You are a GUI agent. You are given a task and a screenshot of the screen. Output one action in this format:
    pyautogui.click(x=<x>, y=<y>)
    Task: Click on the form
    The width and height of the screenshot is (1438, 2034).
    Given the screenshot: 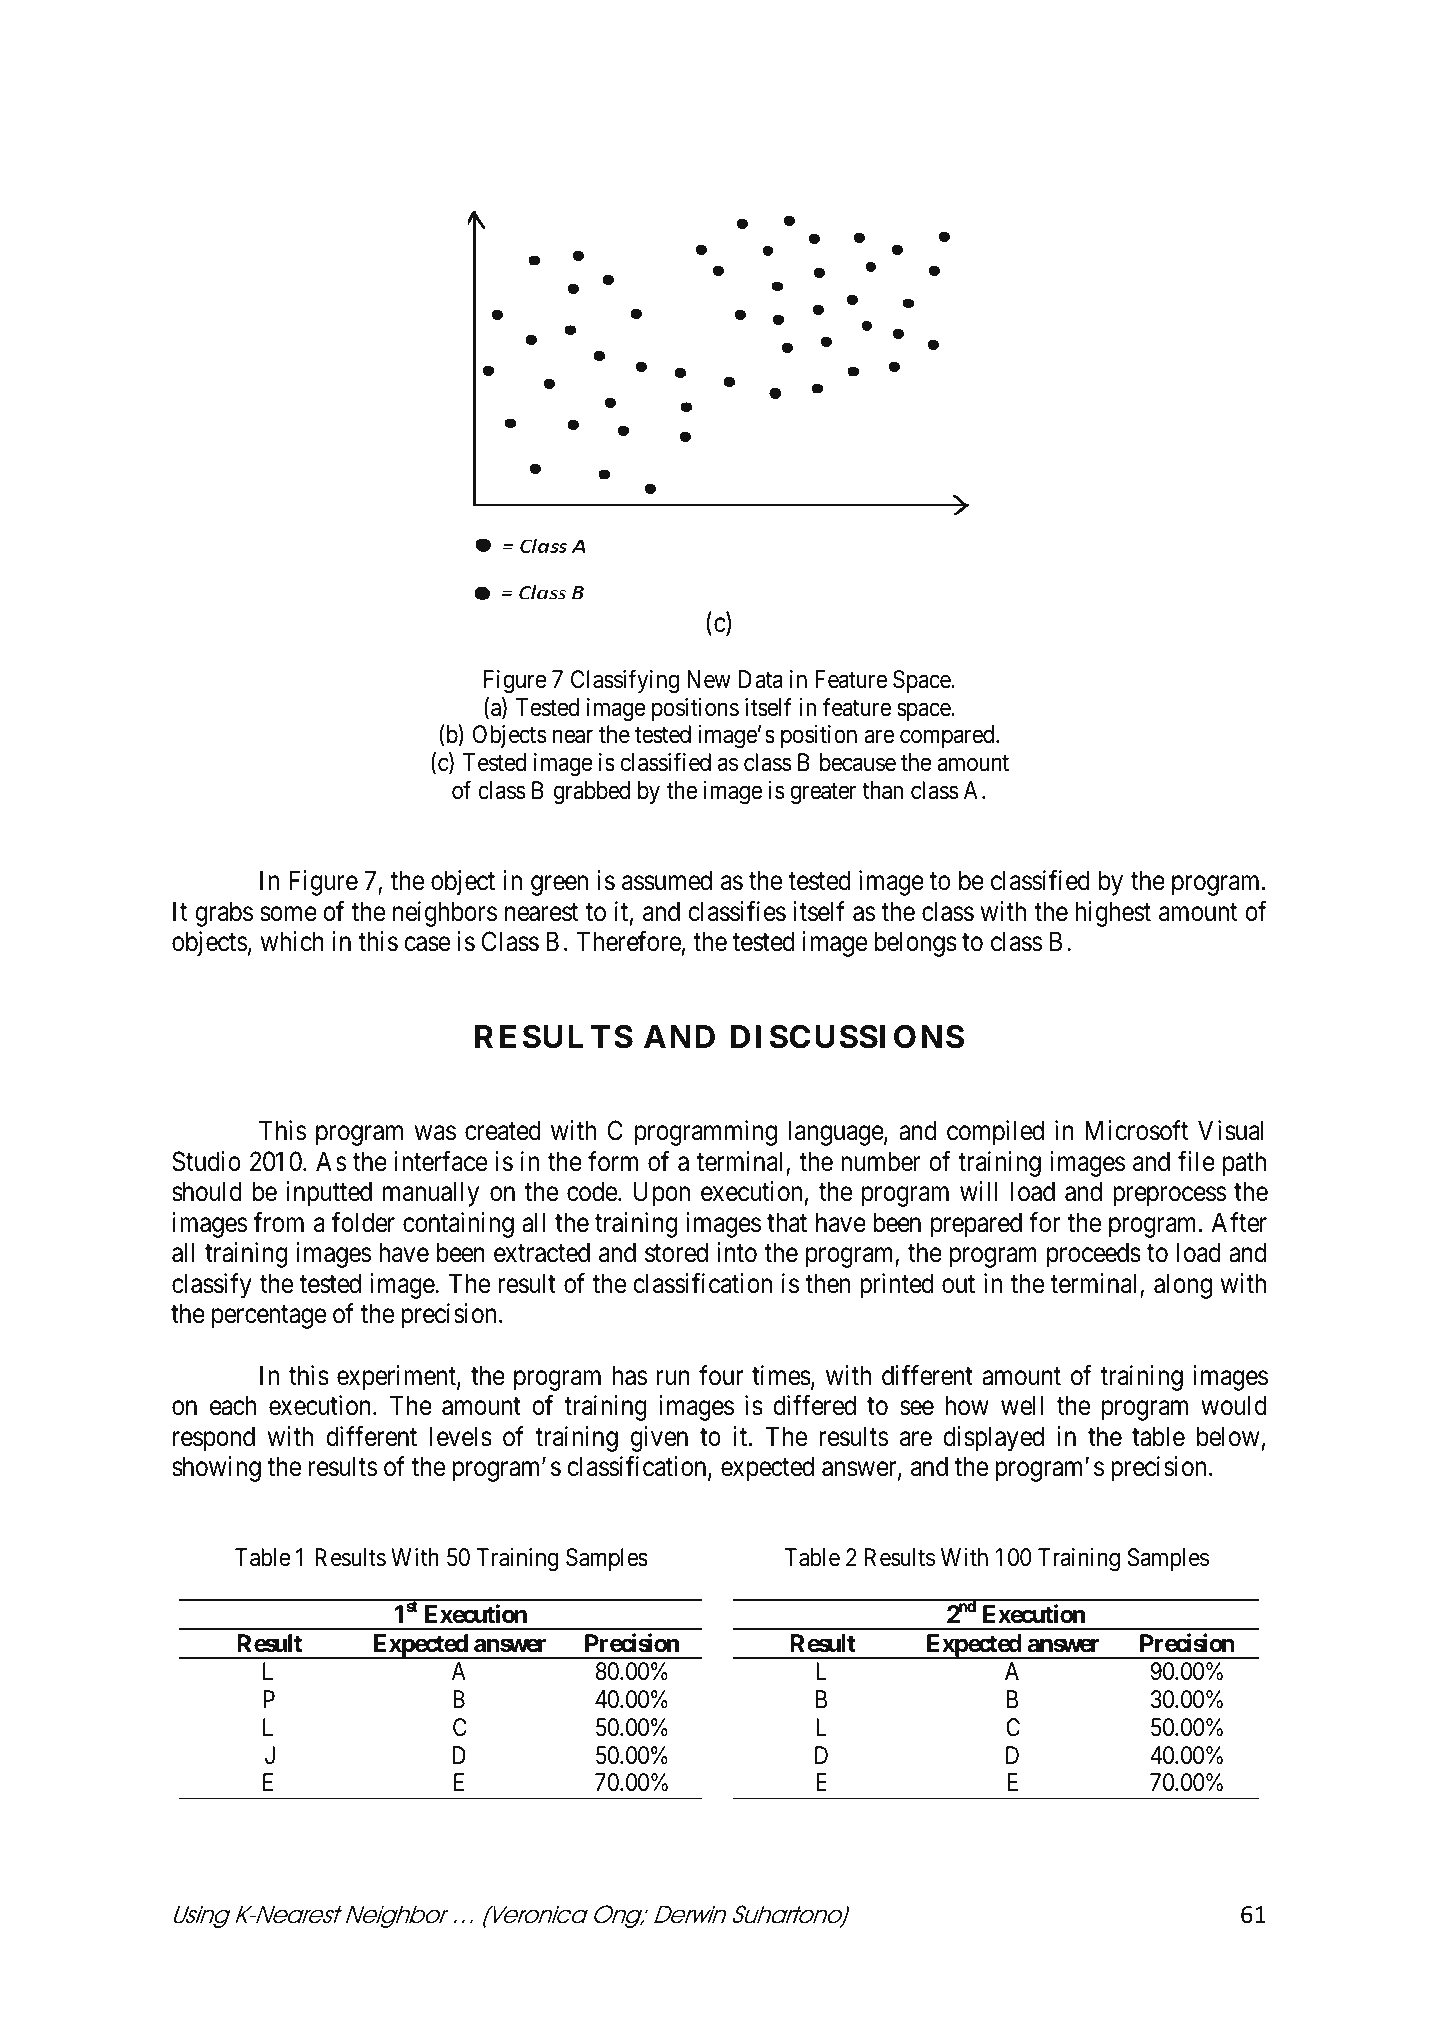 What is the action you would take?
    pyautogui.click(x=613, y=1161)
